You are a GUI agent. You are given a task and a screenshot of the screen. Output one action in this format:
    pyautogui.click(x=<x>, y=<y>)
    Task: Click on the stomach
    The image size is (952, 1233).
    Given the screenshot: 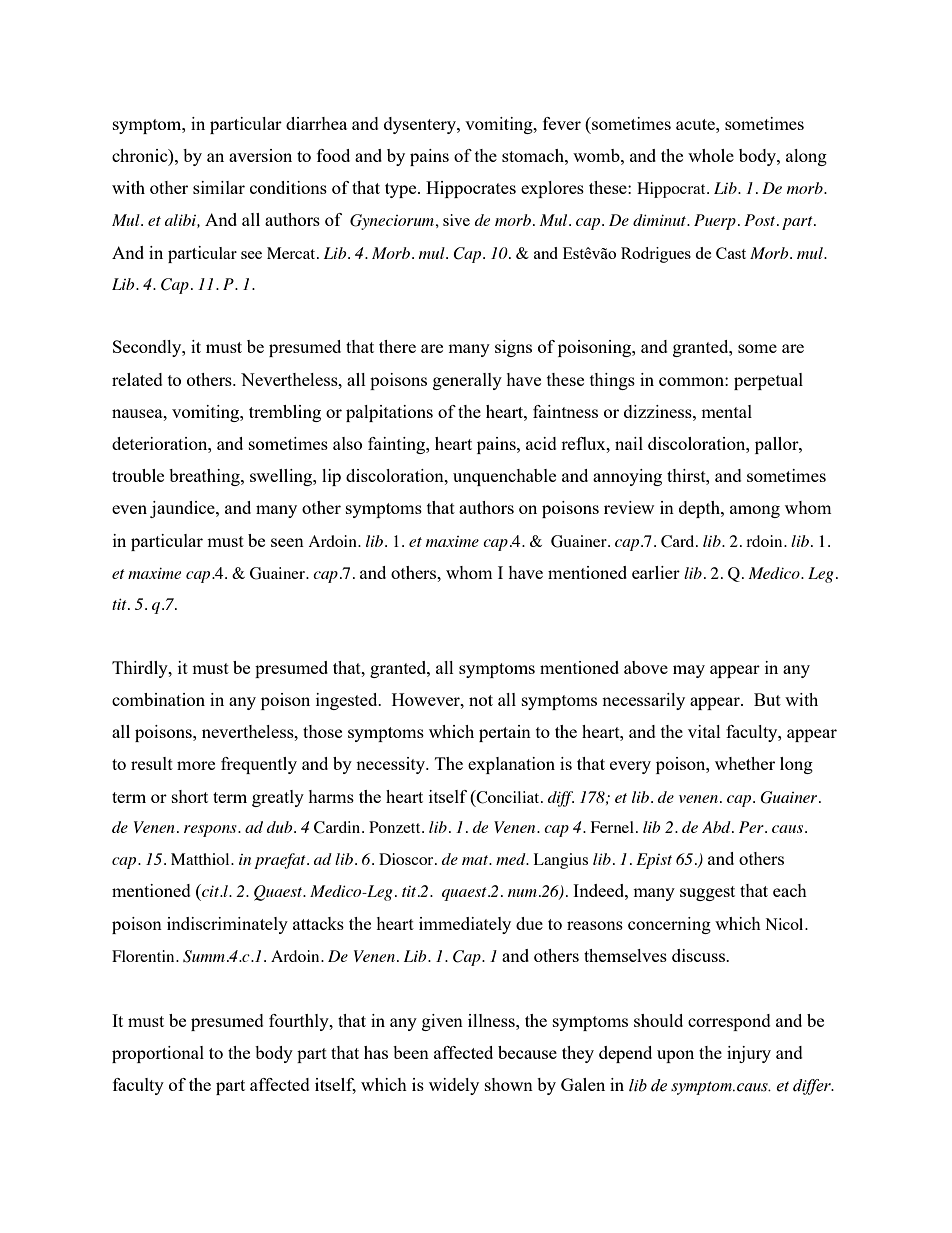 What is the action you would take?
    pyautogui.click(x=534, y=155)
